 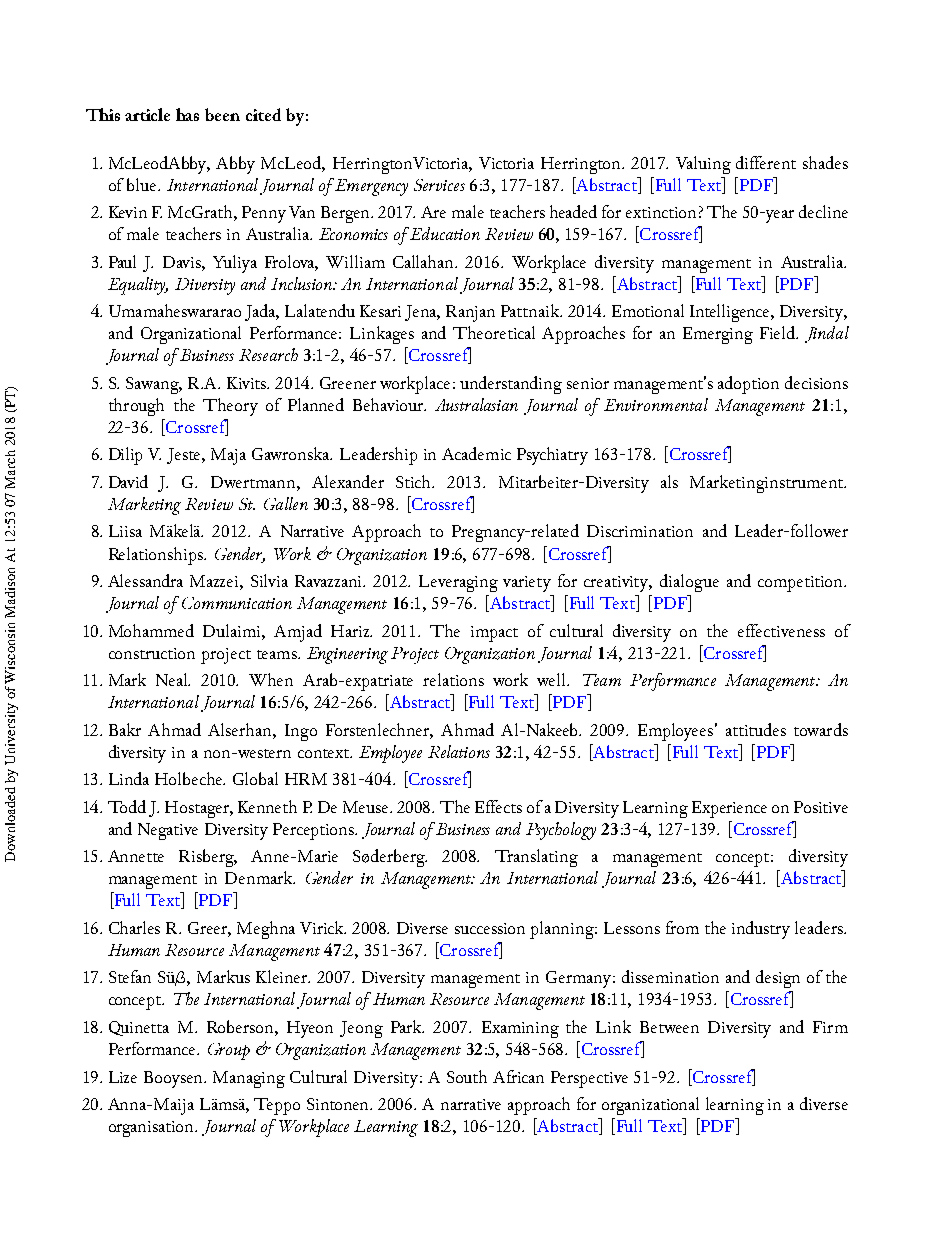 What do you see at coordinates (766, 162) in the screenshot?
I see `different` at bounding box center [766, 162].
